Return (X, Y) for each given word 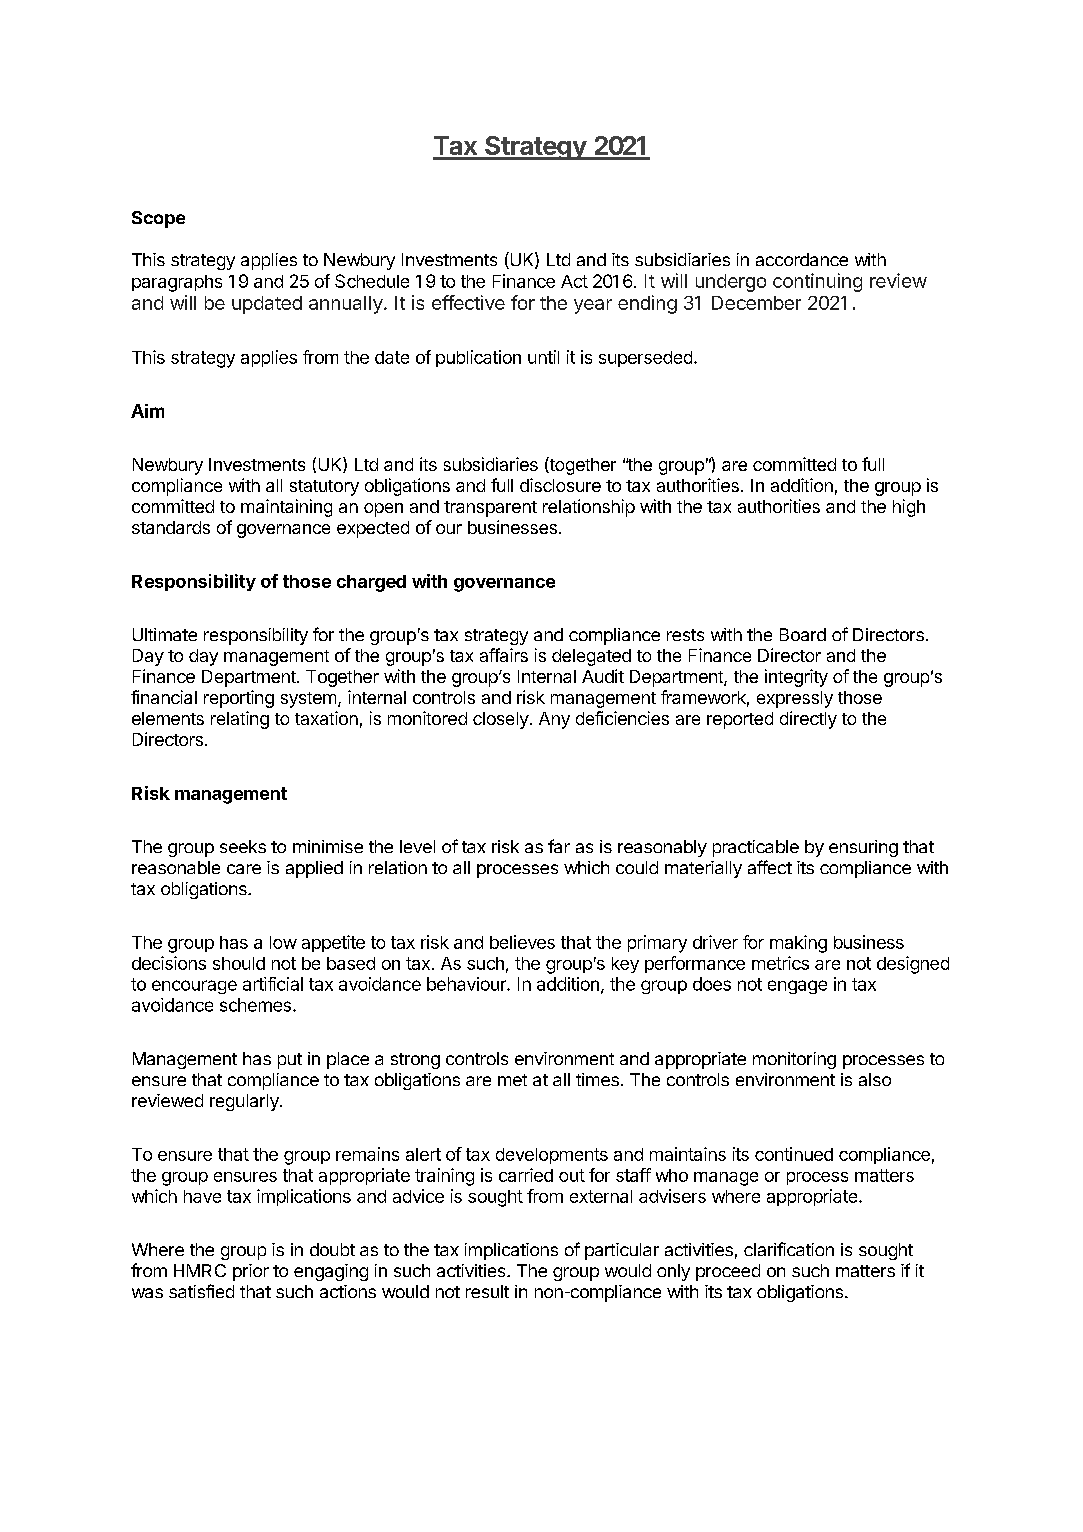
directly (808, 720)
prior (251, 1272)
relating (240, 720)
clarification (789, 1249)
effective (468, 302)
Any (554, 720)
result (487, 1291)
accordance (802, 259)
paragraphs (177, 283)
